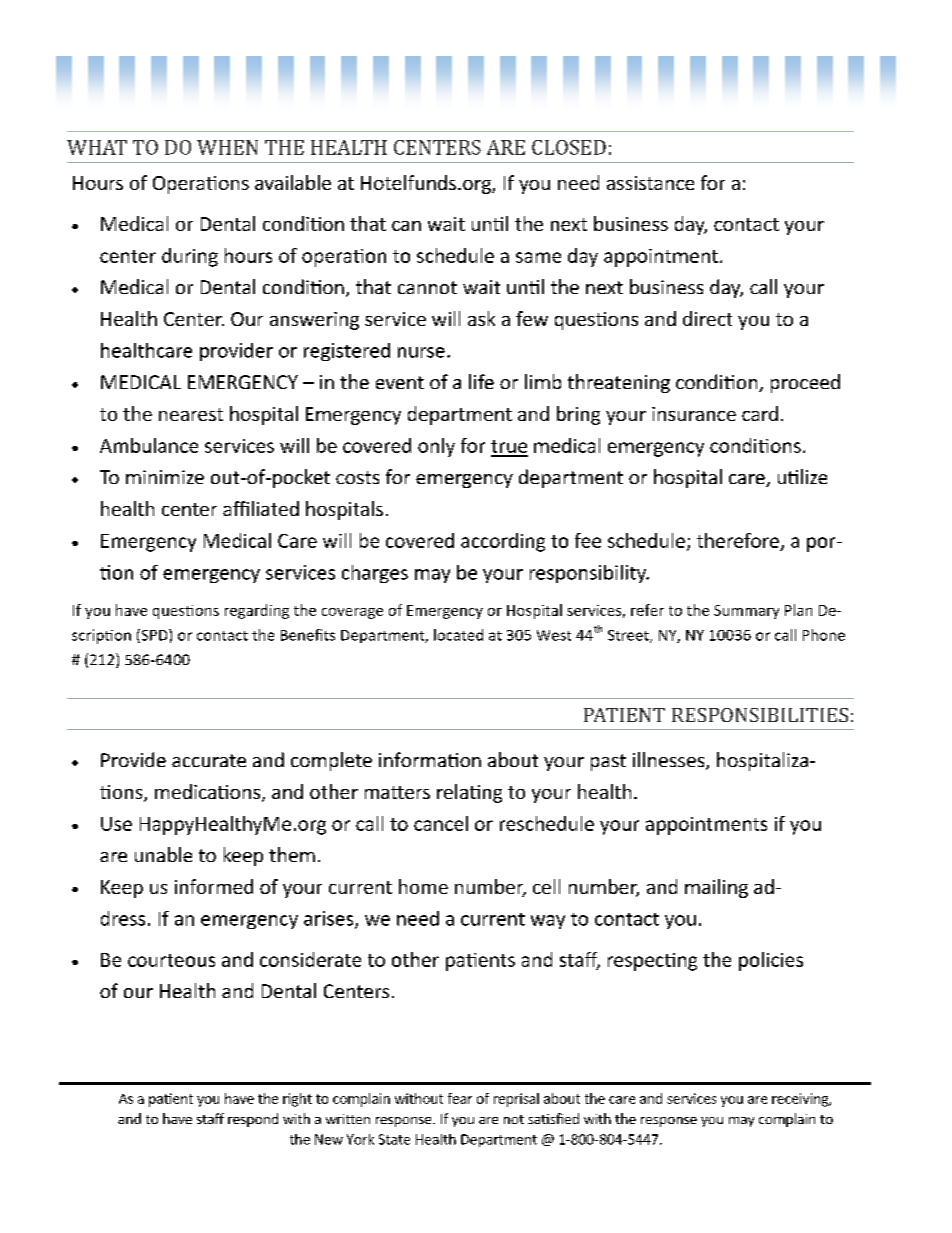 The height and width of the image is (1233, 952). I want to click on only, so click(436, 447).
